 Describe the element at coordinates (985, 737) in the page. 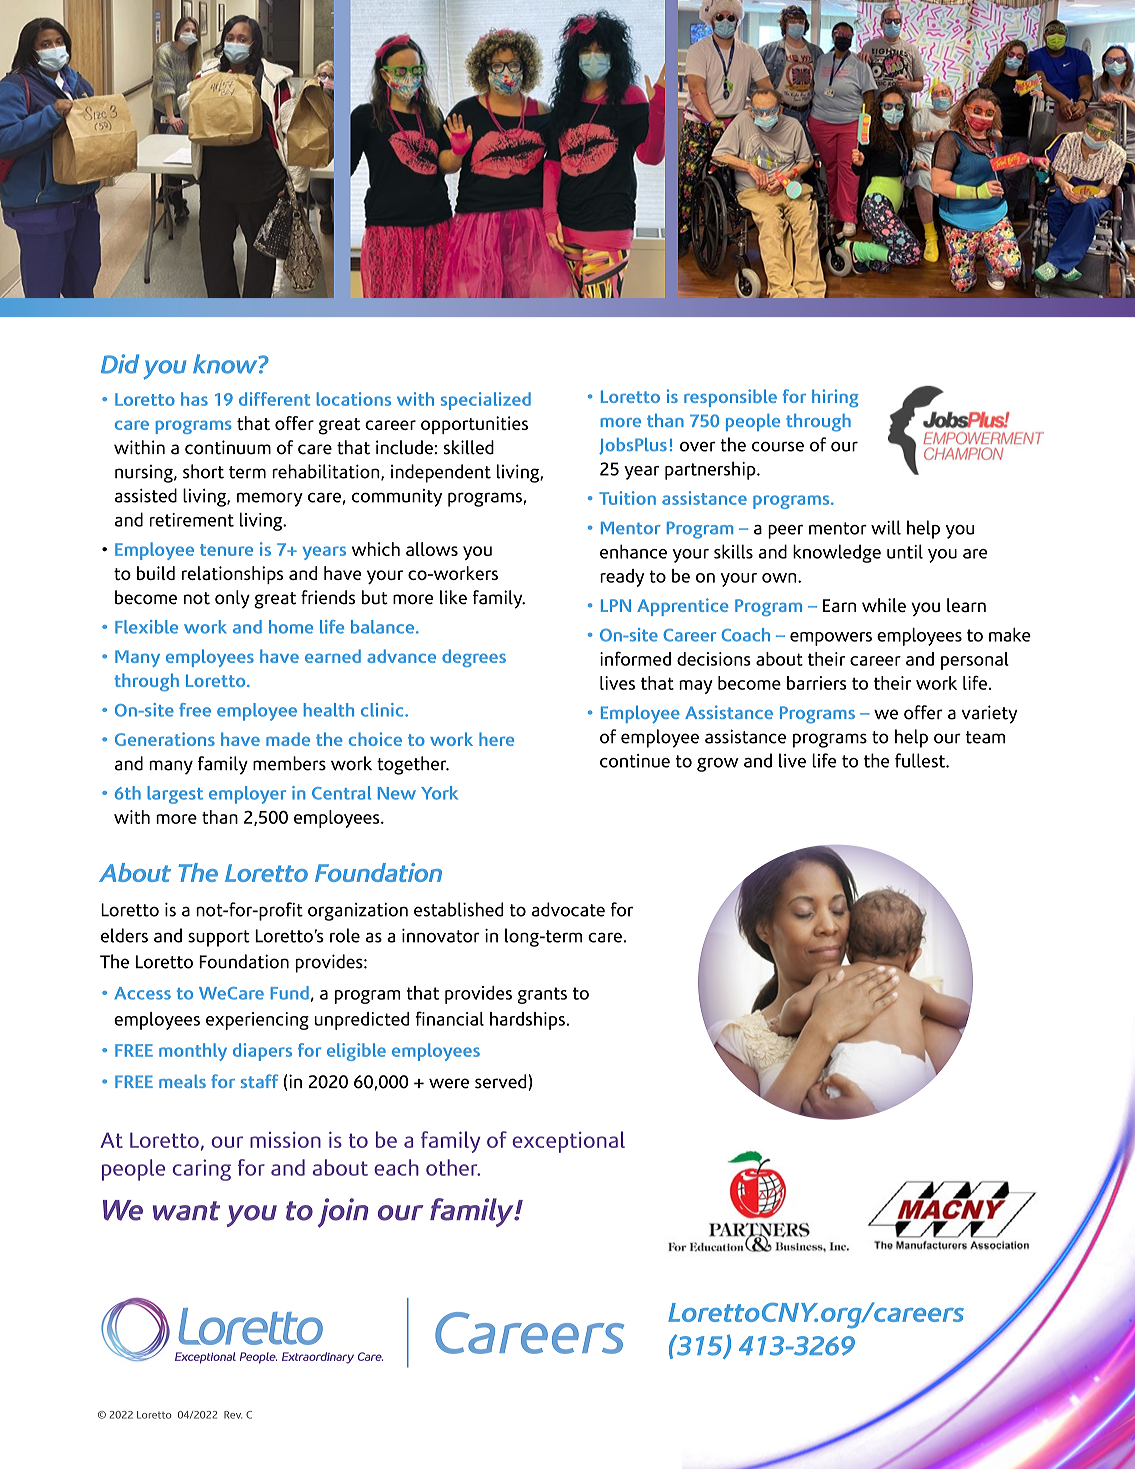

I see `team` at that location.
